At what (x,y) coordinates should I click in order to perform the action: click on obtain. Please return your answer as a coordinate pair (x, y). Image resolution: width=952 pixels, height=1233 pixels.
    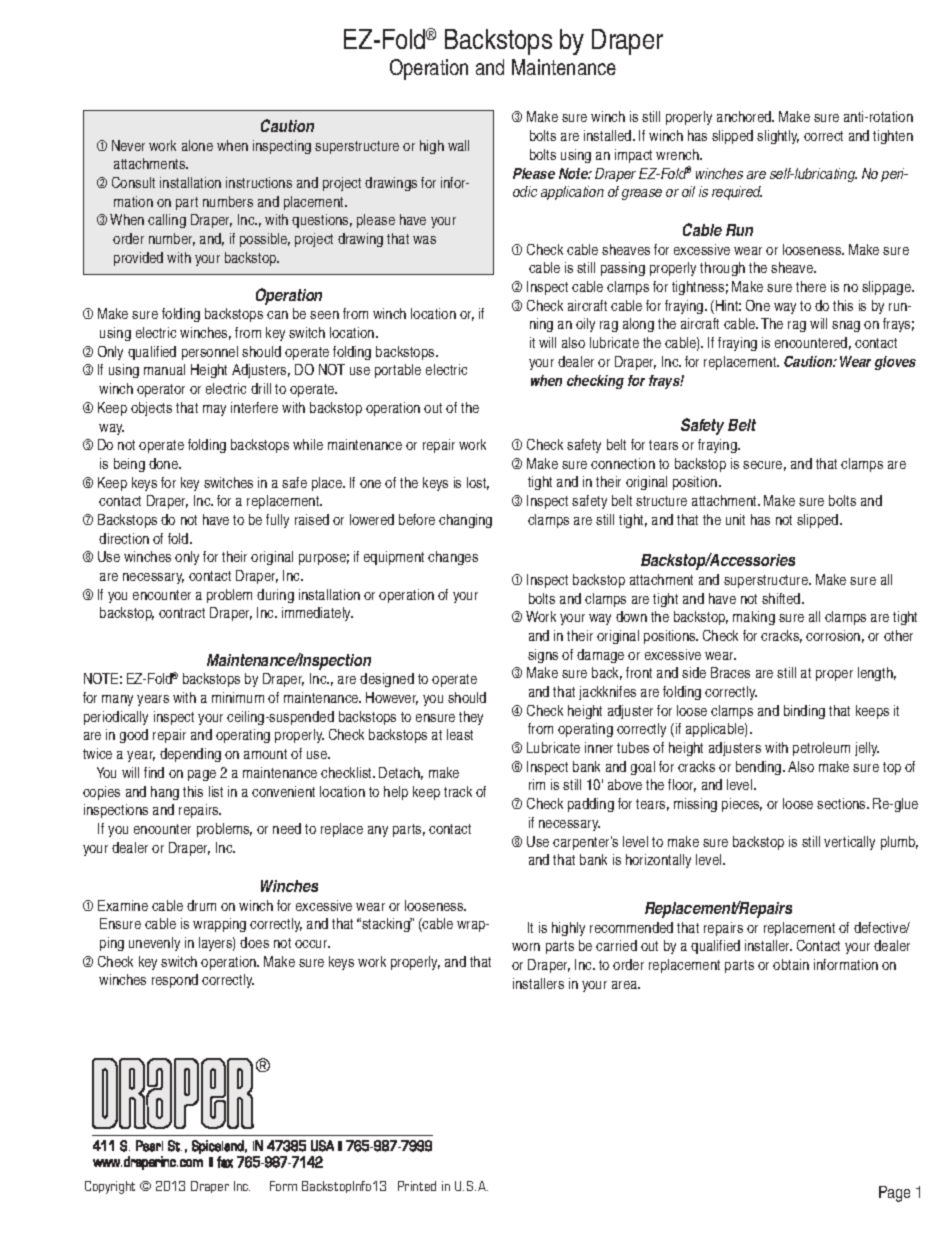
    Looking at the image, I should click on (791, 964).
